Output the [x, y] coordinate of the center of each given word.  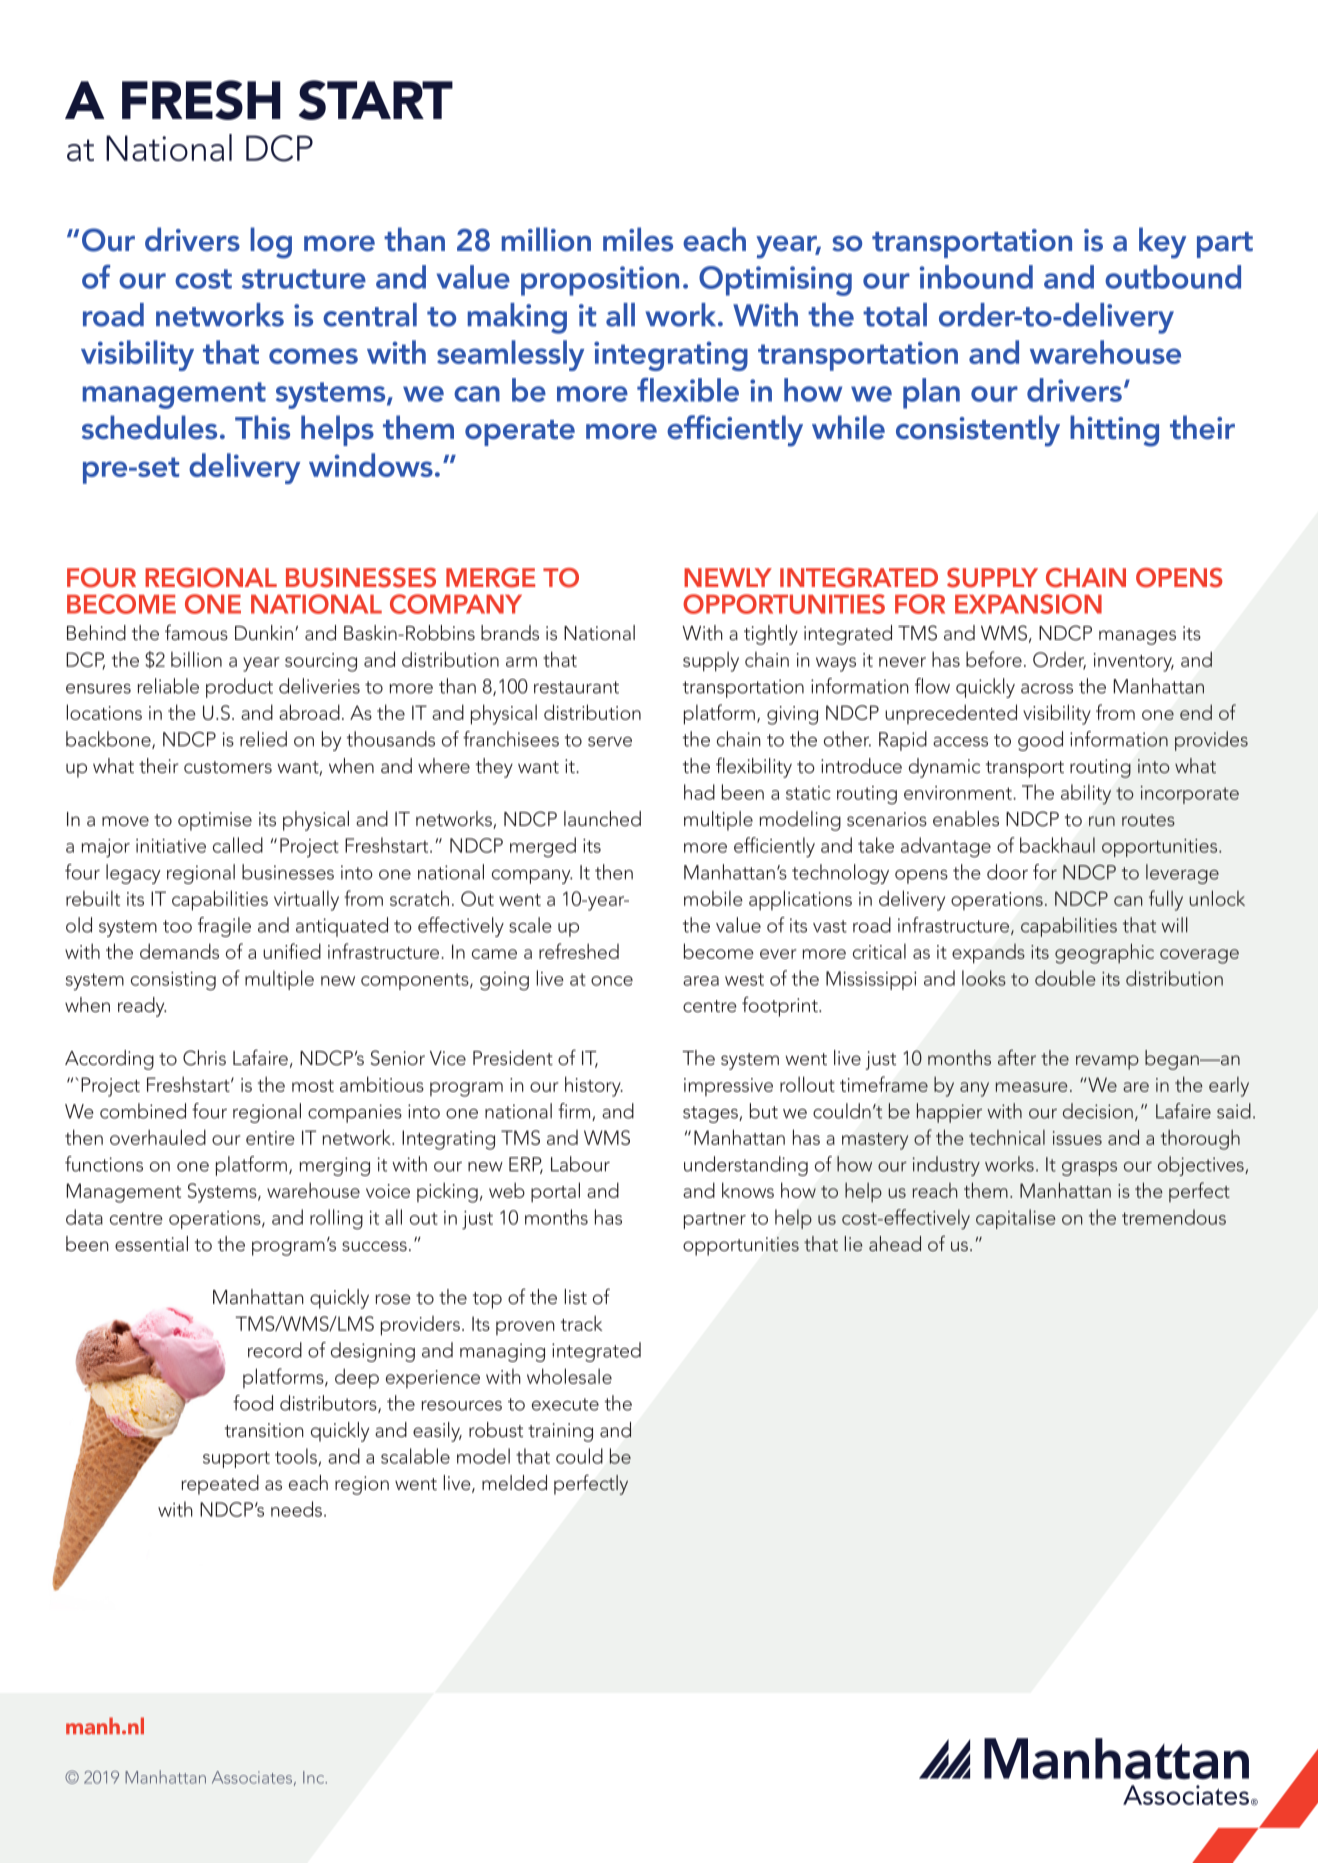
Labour [580, 1164]
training [560, 1432]
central [370, 315]
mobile [713, 898]
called [238, 845]
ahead [895, 1243]
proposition [600, 281]
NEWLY [728, 577]
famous [196, 632]
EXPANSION [1028, 604]
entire [270, 1138]
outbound [1173, 277]
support [236, 1459]
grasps [1089, 1169]
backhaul [1057, 845]
